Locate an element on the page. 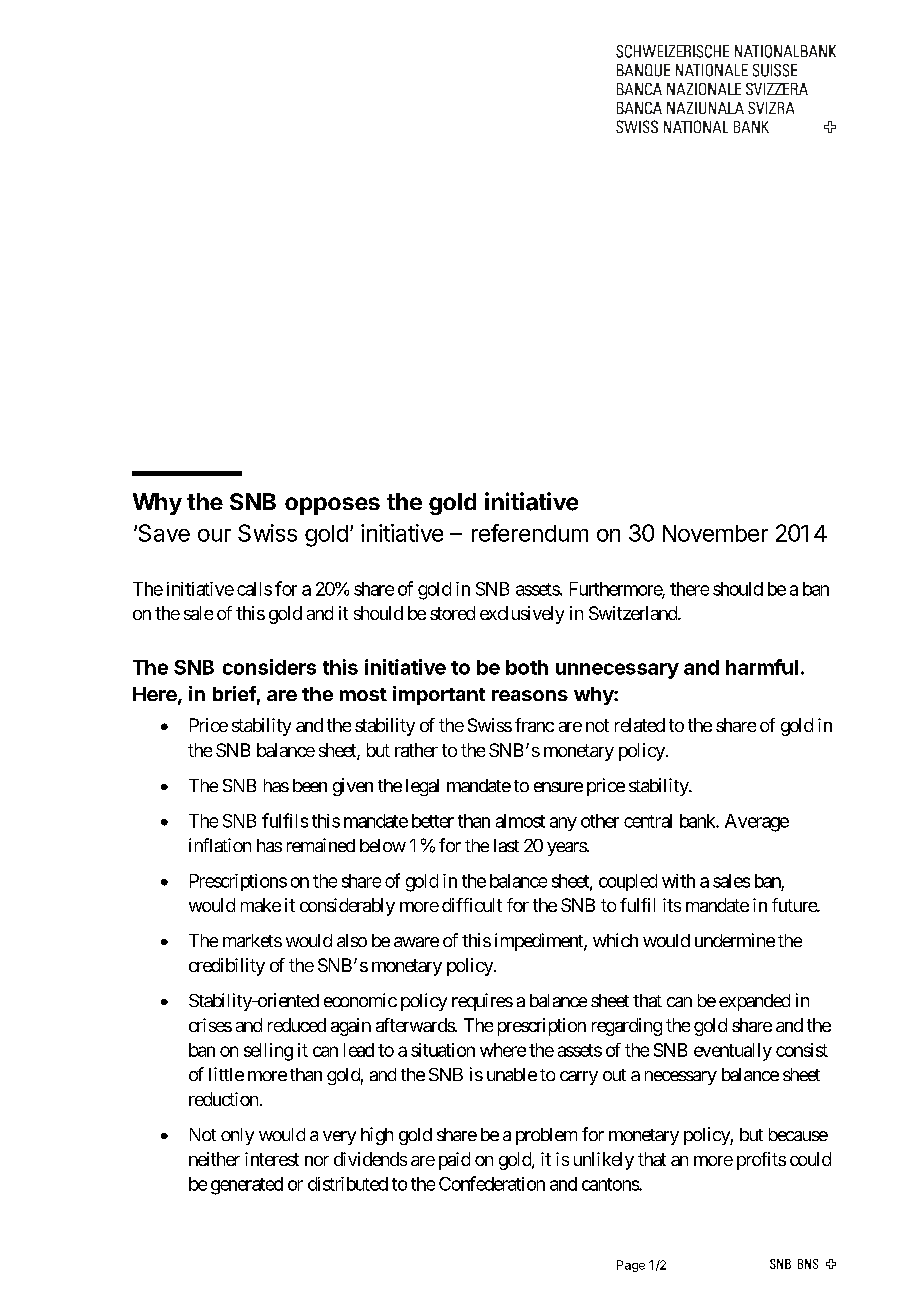 This image has height=1308, width=924. reasons is located at coordinates (530, 695).
